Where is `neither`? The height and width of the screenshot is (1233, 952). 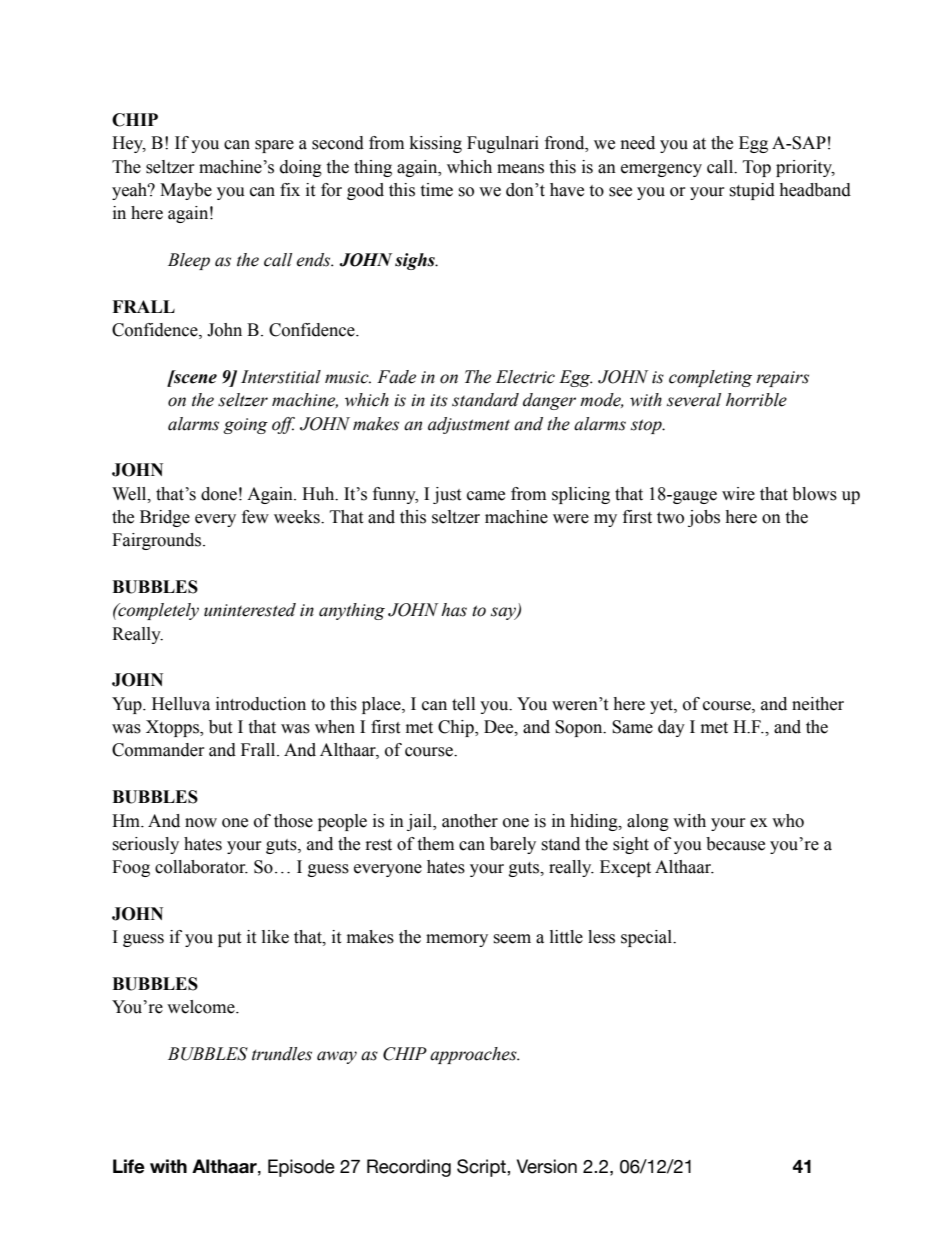
neither is located at coordinates (818, 704).
